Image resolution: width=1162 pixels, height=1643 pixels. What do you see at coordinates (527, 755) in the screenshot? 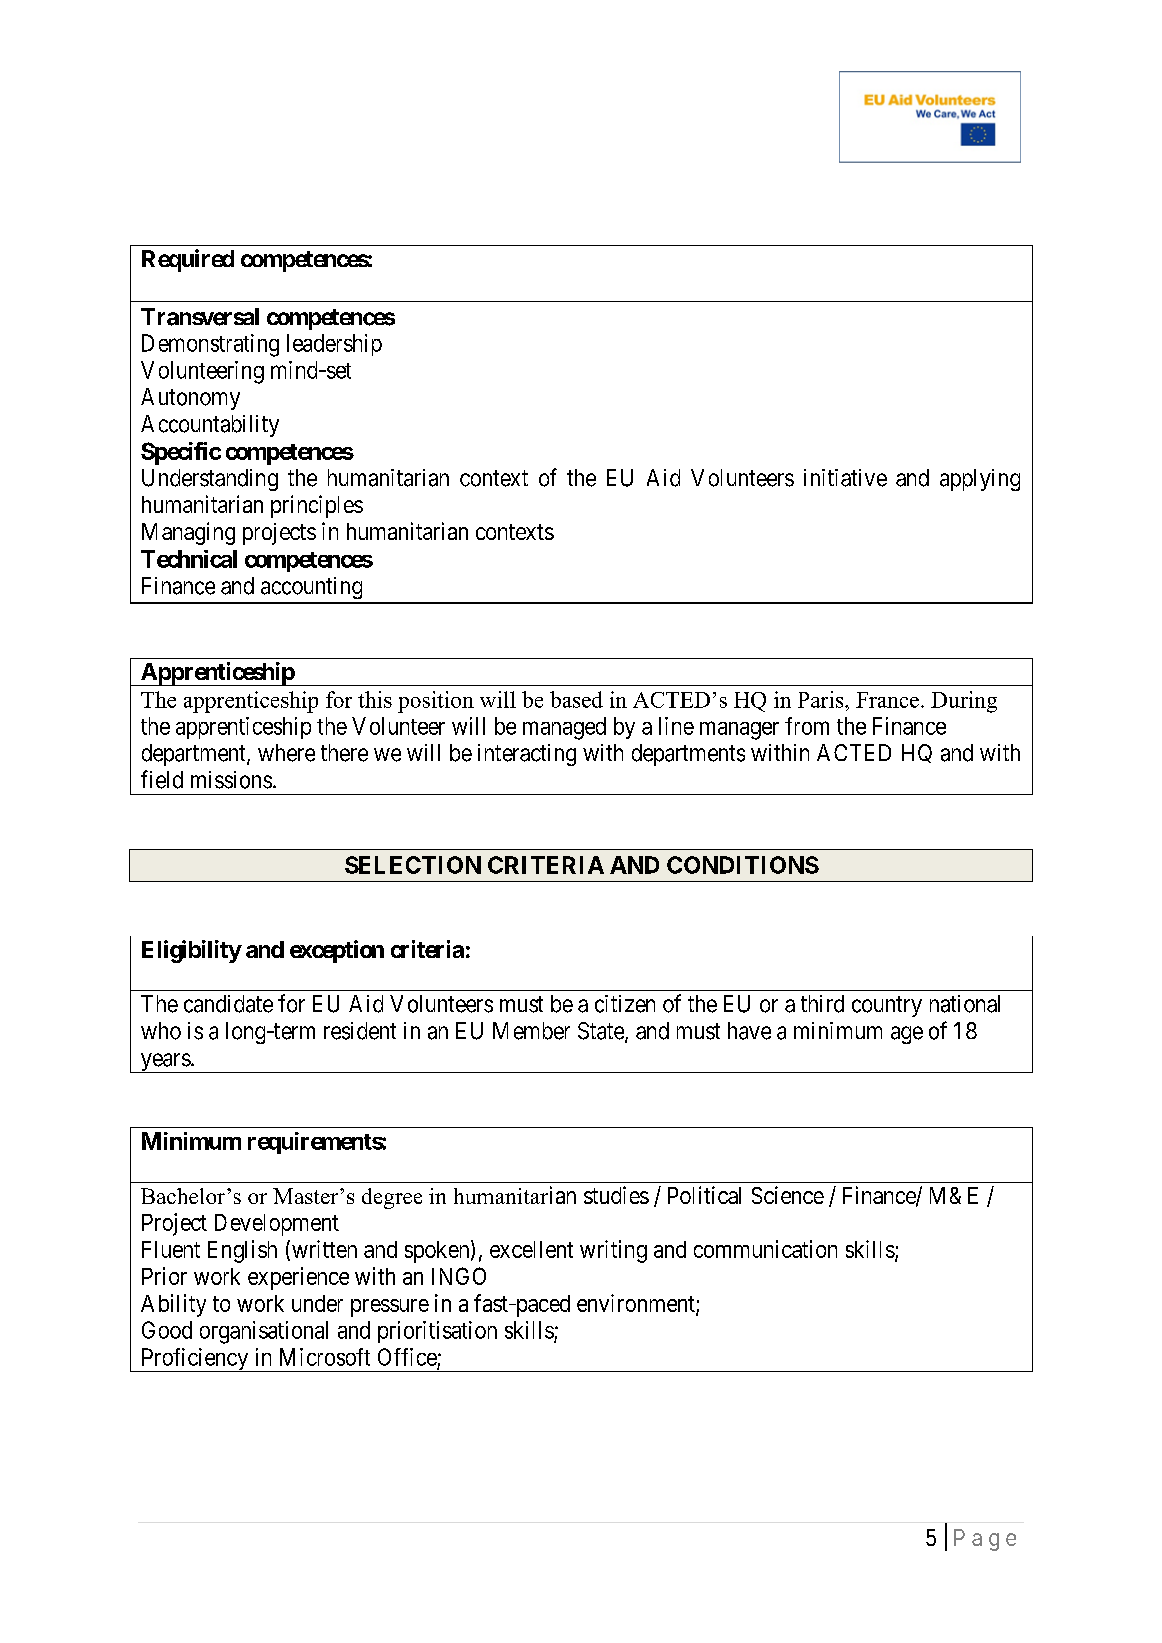
I see `interacting` at bounding box center [527, 755].
